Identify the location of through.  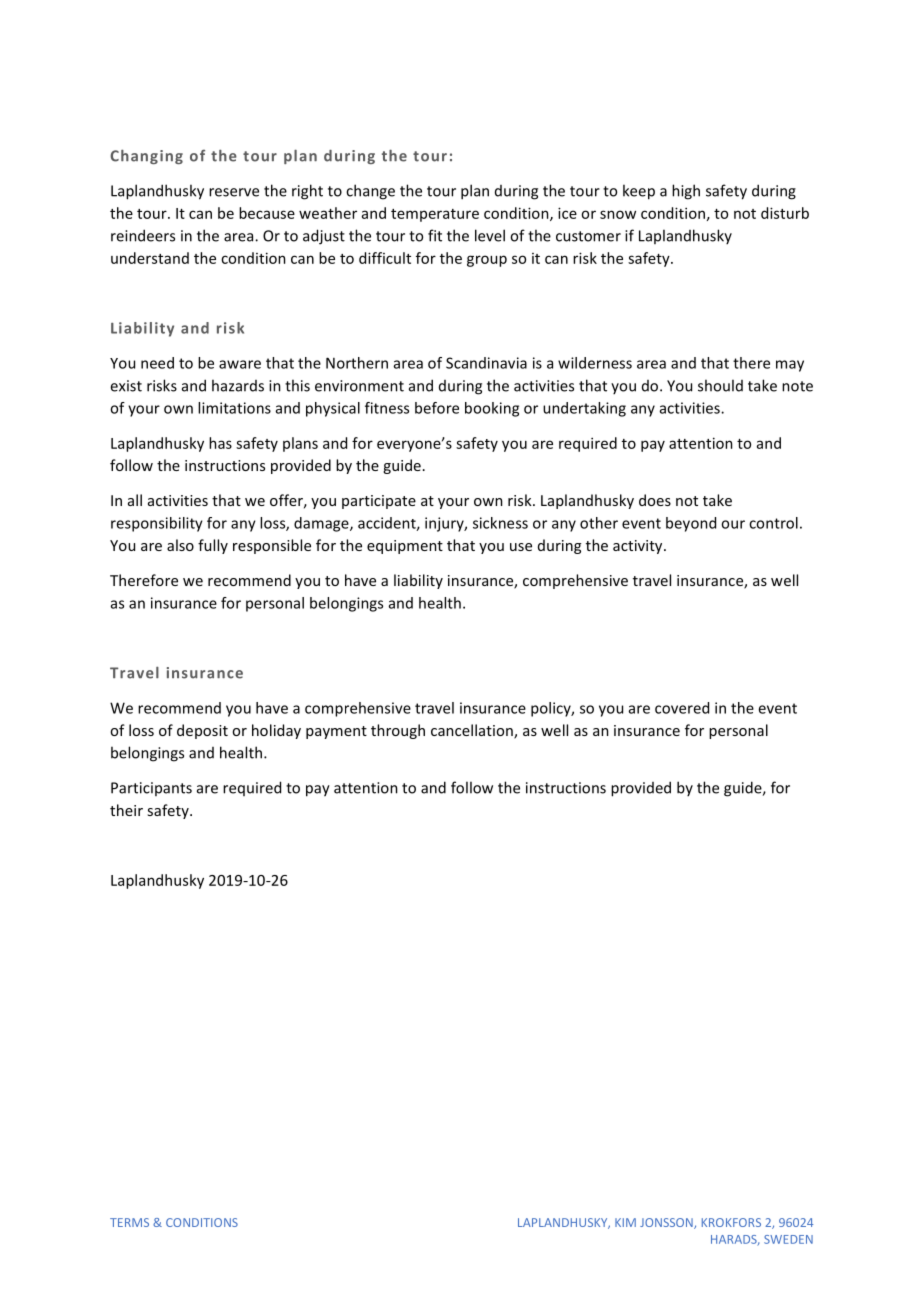
(398, 731).
